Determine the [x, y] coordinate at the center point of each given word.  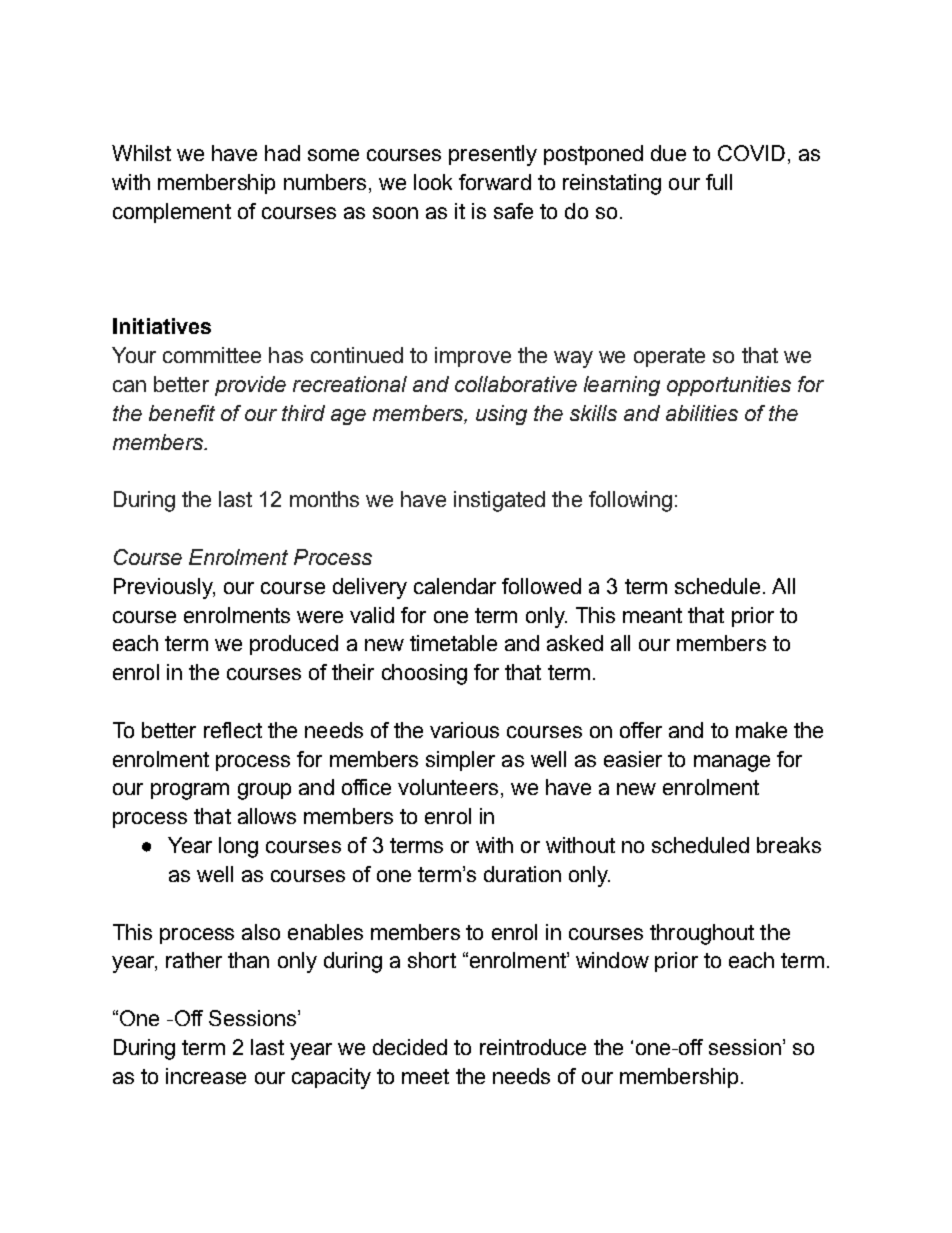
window [612, 960]
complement [172, 213]
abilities [702, 413]
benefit [182, 413]
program [190, 791]
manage [732, 763]
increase [206, 1076]
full [719, 182]
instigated [499, 501]
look [433, 182]
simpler [460, 761]
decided [410, 1047]
